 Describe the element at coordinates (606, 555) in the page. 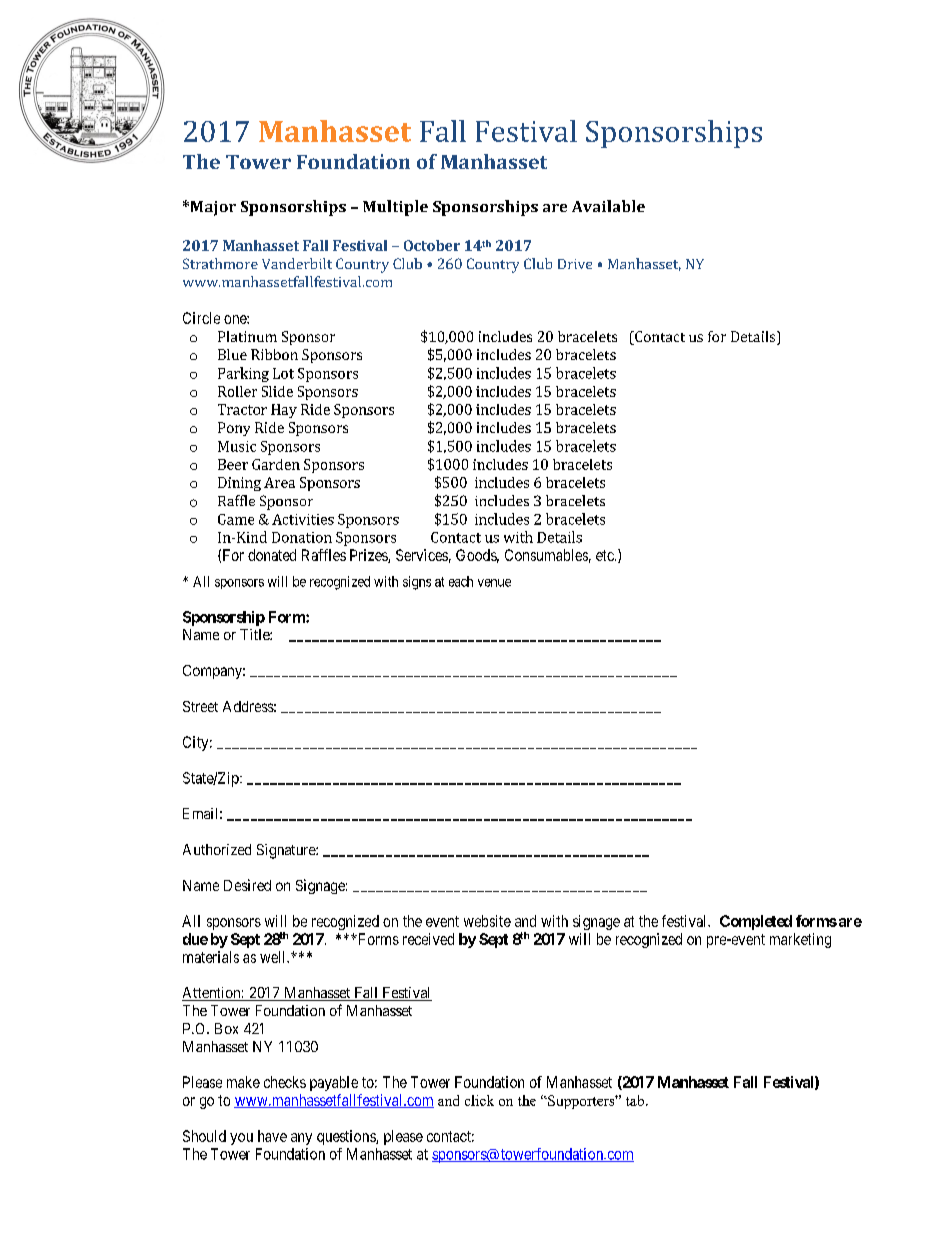

I see `etc` at that location.
